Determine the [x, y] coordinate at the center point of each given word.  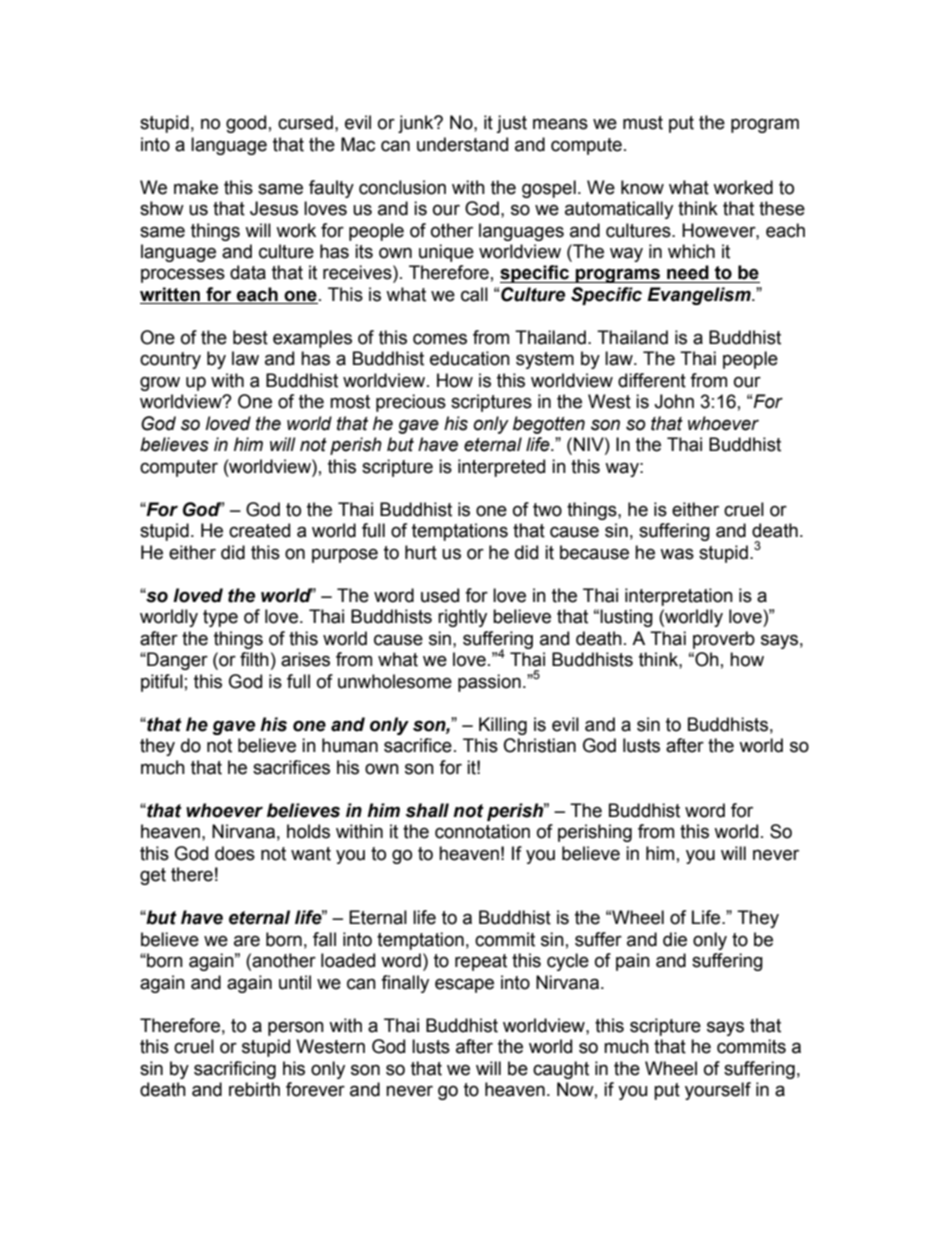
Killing [503, 726]
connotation [482, 831]
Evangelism [700, 296]
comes [440, 339]
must [643, 123]
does [235, 853]
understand [462, 144]
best [250, 337]
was [677, 554]
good [246, 124]
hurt [421, 552]
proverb [724, 640]
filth [254, 659]
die [675, 939]
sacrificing [235, 1070]
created [259, 530]
